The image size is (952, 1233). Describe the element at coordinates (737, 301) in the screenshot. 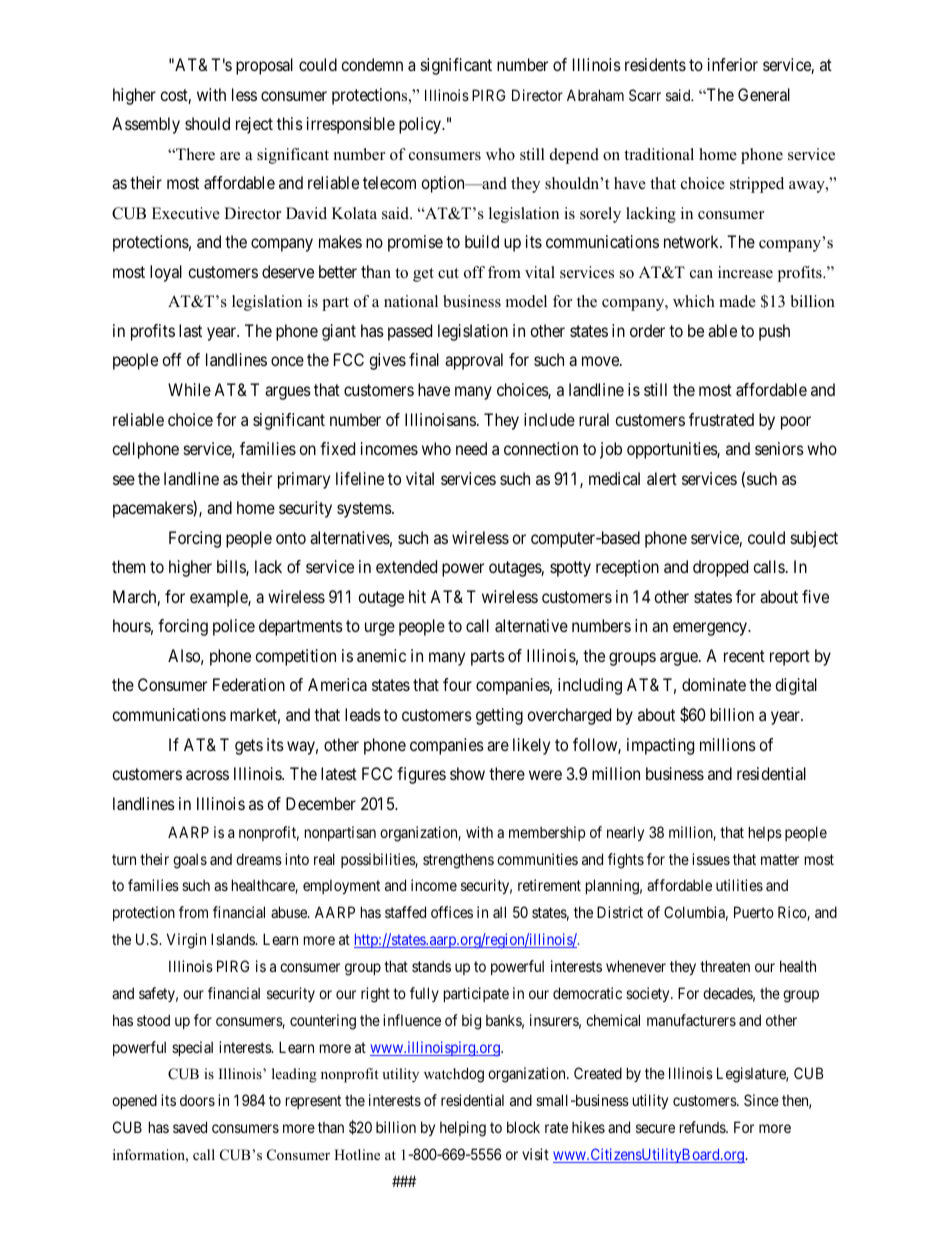

I see `made` at that location.
